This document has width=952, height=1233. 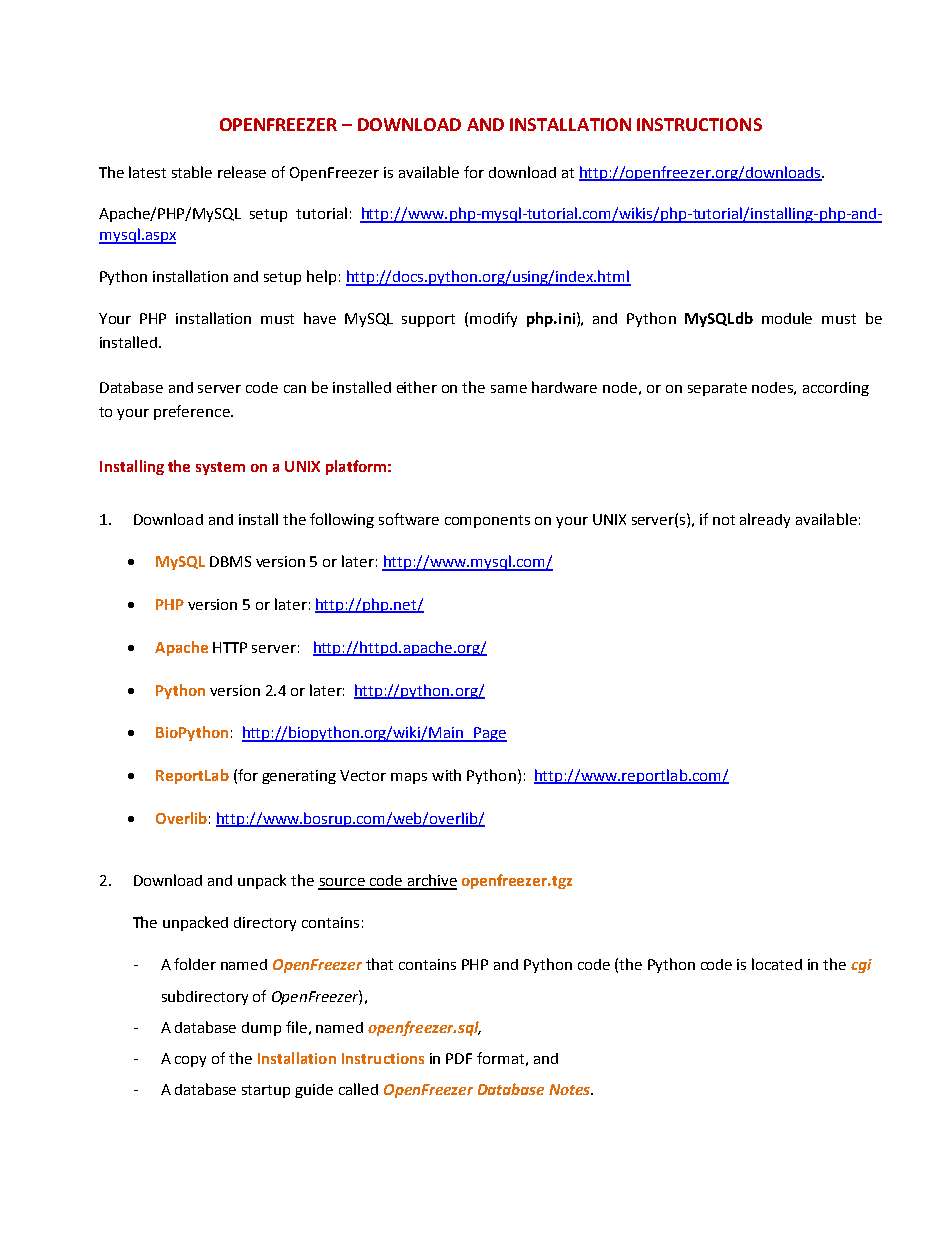 I want to click on release, so click(x=242, y=172).
